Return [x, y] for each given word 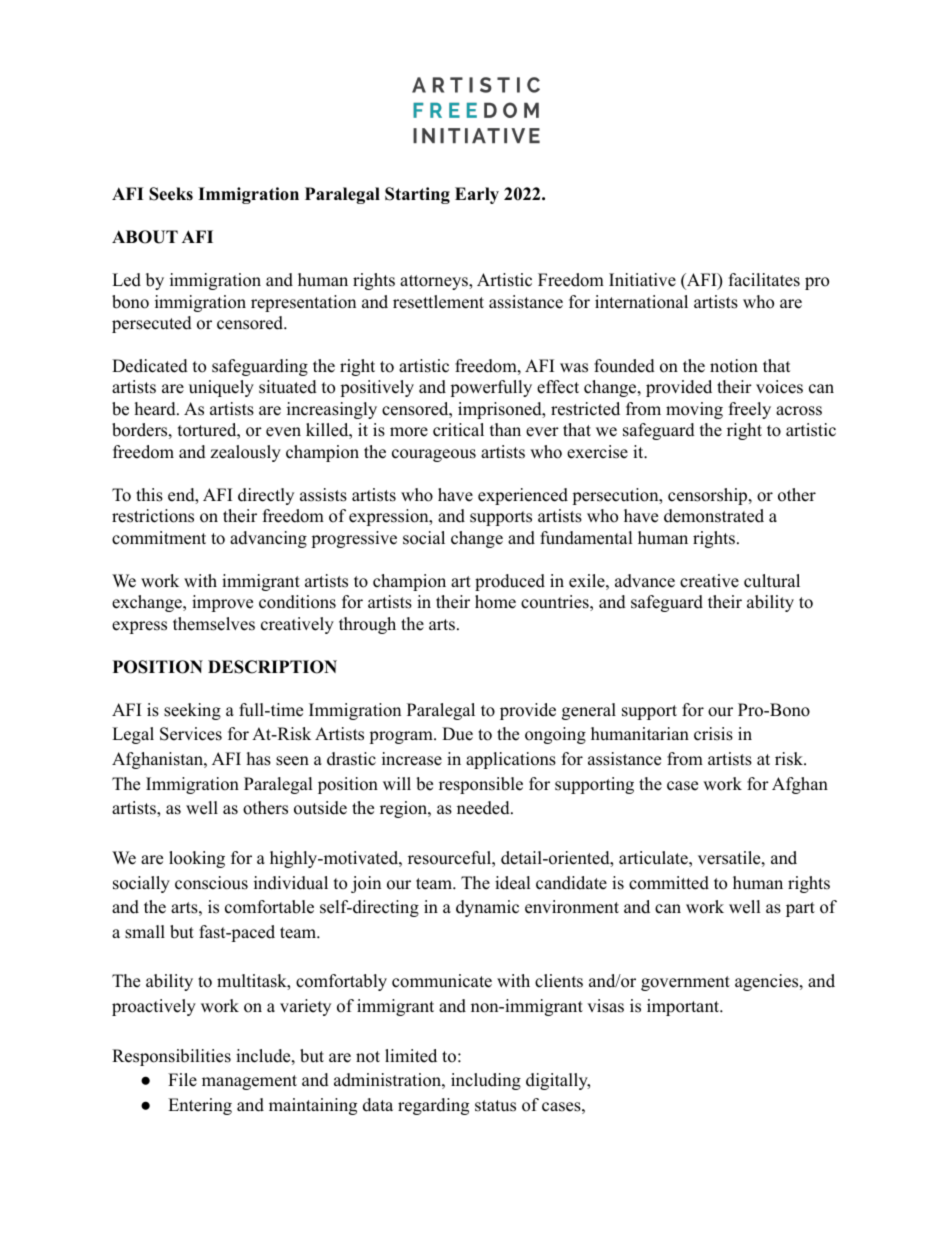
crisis [713, 734]
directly [266, 496]
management [249, 1082]
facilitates [764, 280]
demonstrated [714, 516]
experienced [523, 496]
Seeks [171, 194]
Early [477, 195]
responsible [481, 785]
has [259, 759]
